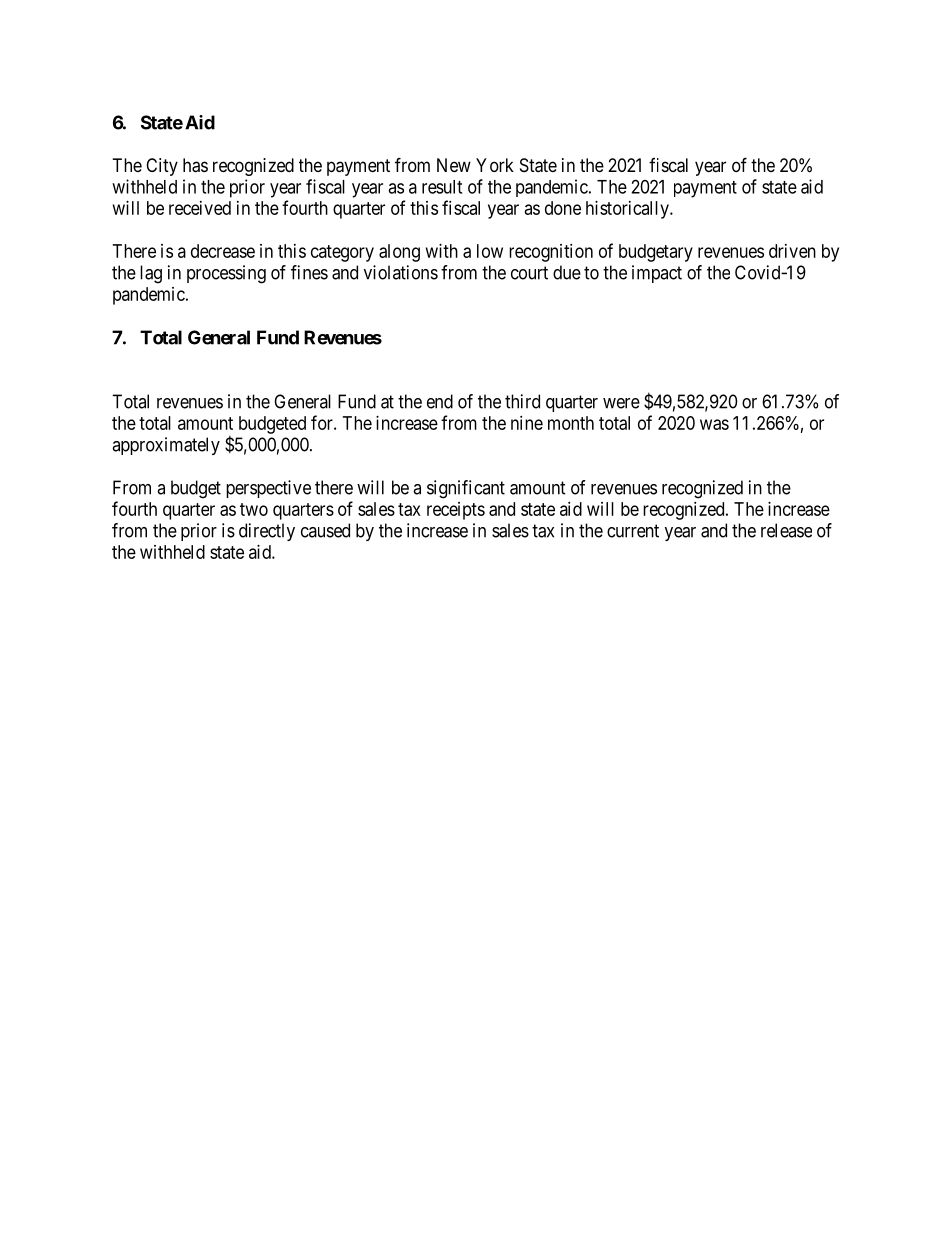 The image size is (952, 1233). I want to click on historically, so click(628, 210).
